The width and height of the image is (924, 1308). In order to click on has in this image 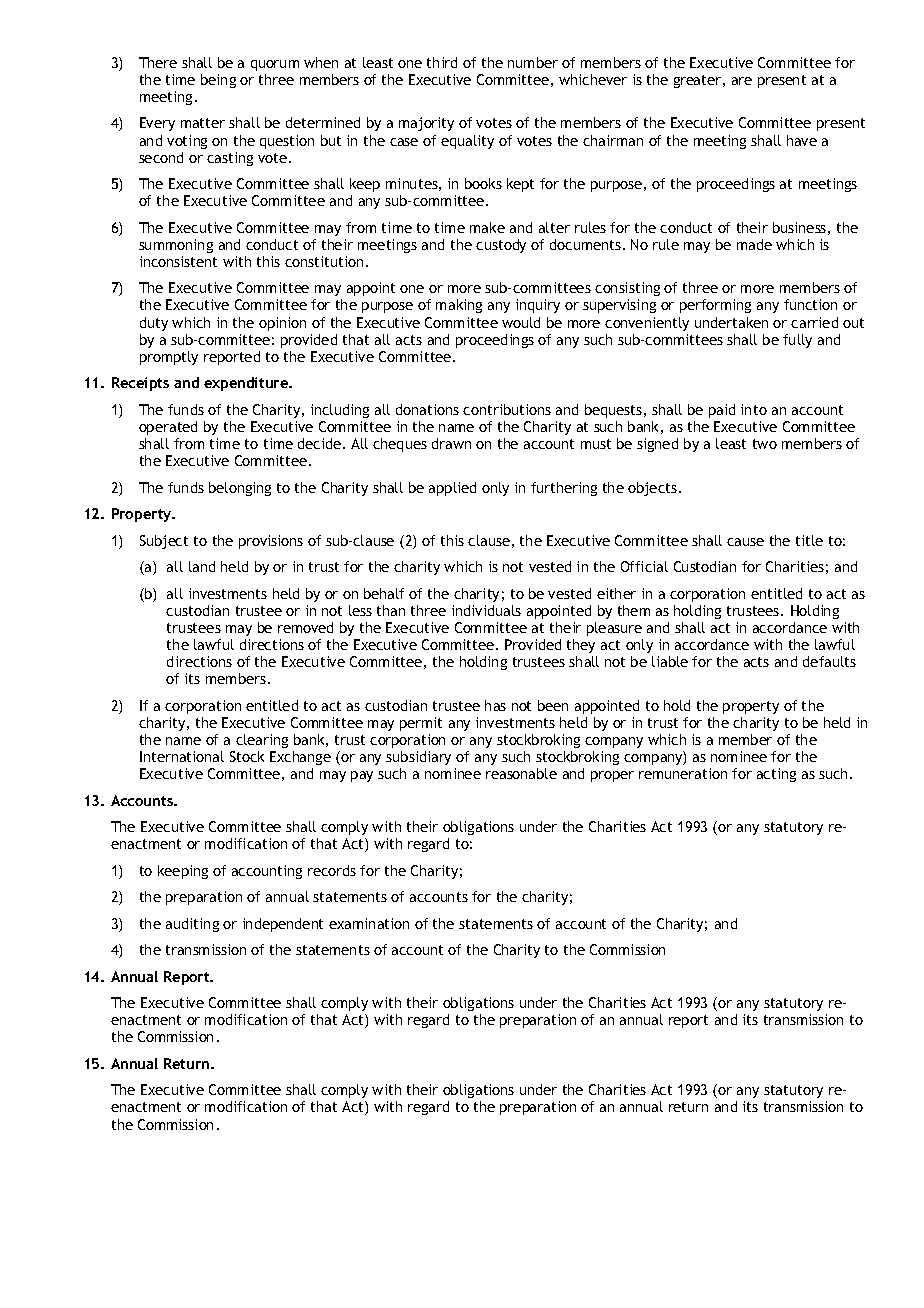, I will do `click(495, 705)`.
